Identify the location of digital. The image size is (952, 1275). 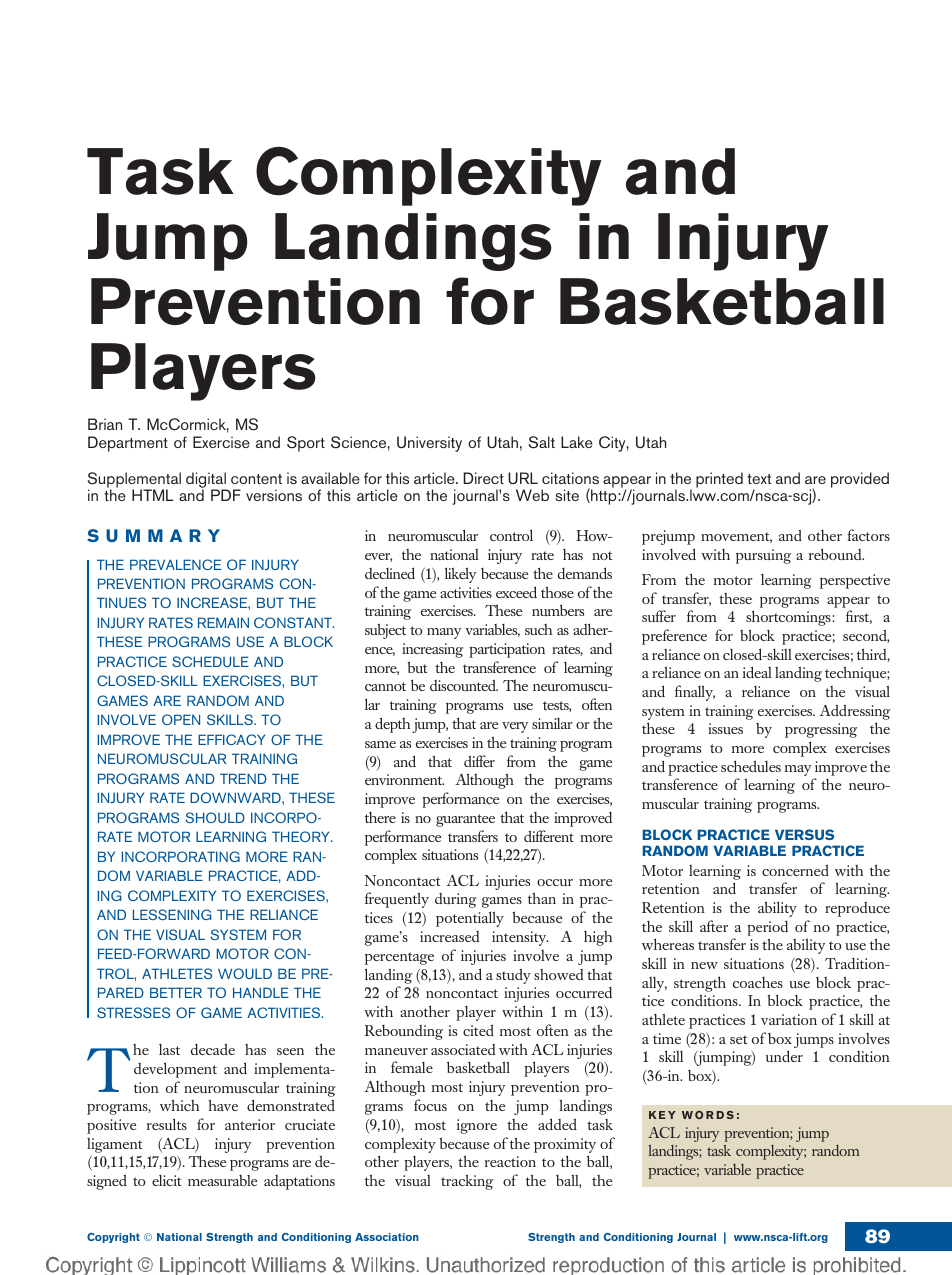
(206, 481).
